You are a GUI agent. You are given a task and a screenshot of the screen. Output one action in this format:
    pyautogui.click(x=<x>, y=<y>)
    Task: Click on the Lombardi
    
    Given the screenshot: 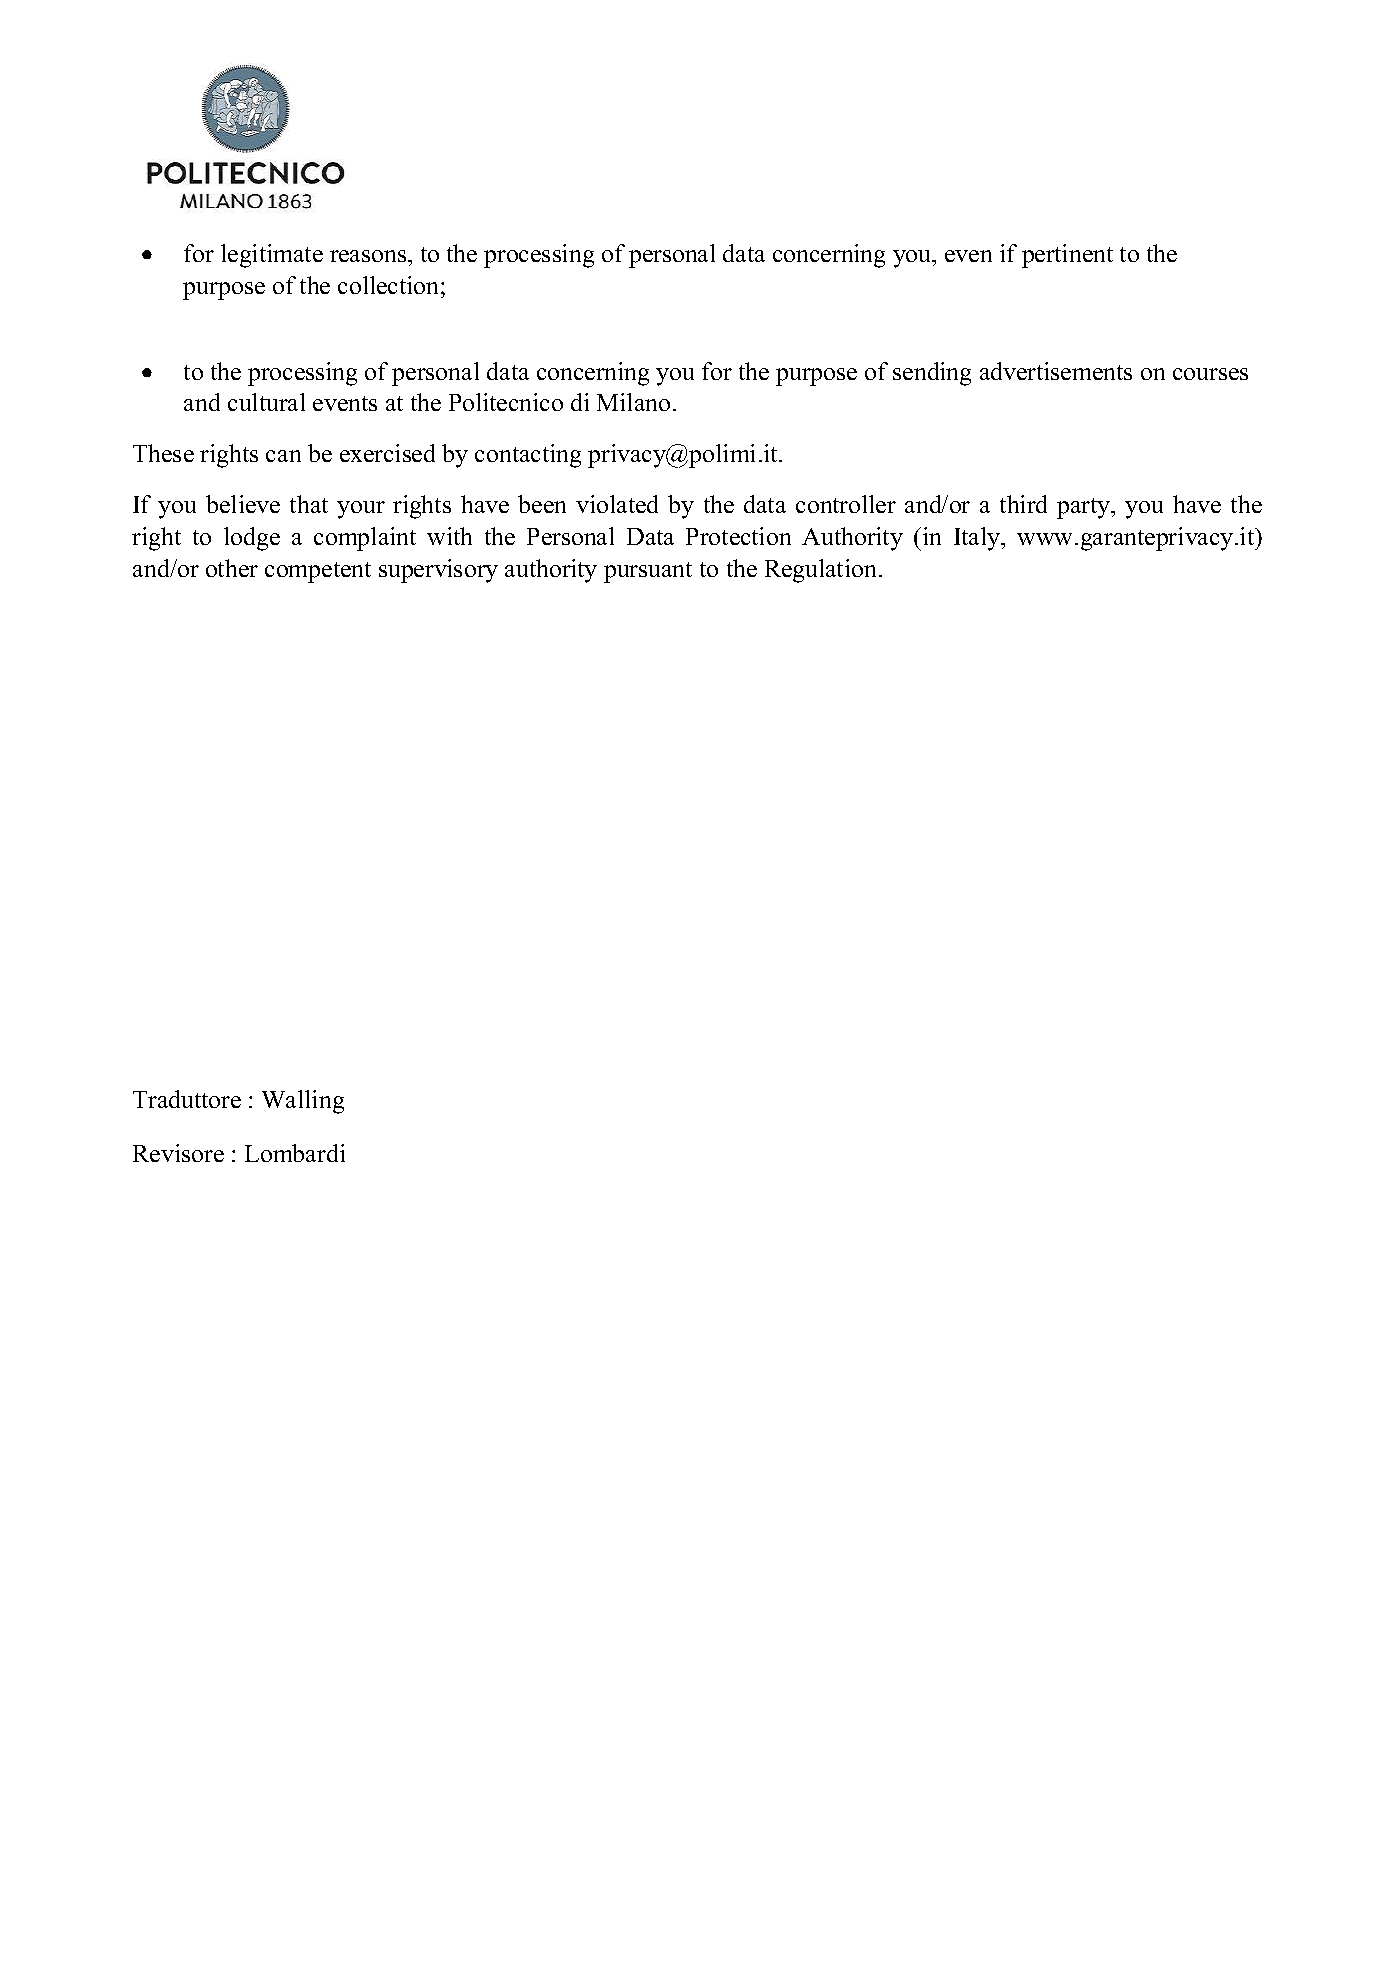 What is the action you would take?
    pyautogui.click(x=295, y=1153)
